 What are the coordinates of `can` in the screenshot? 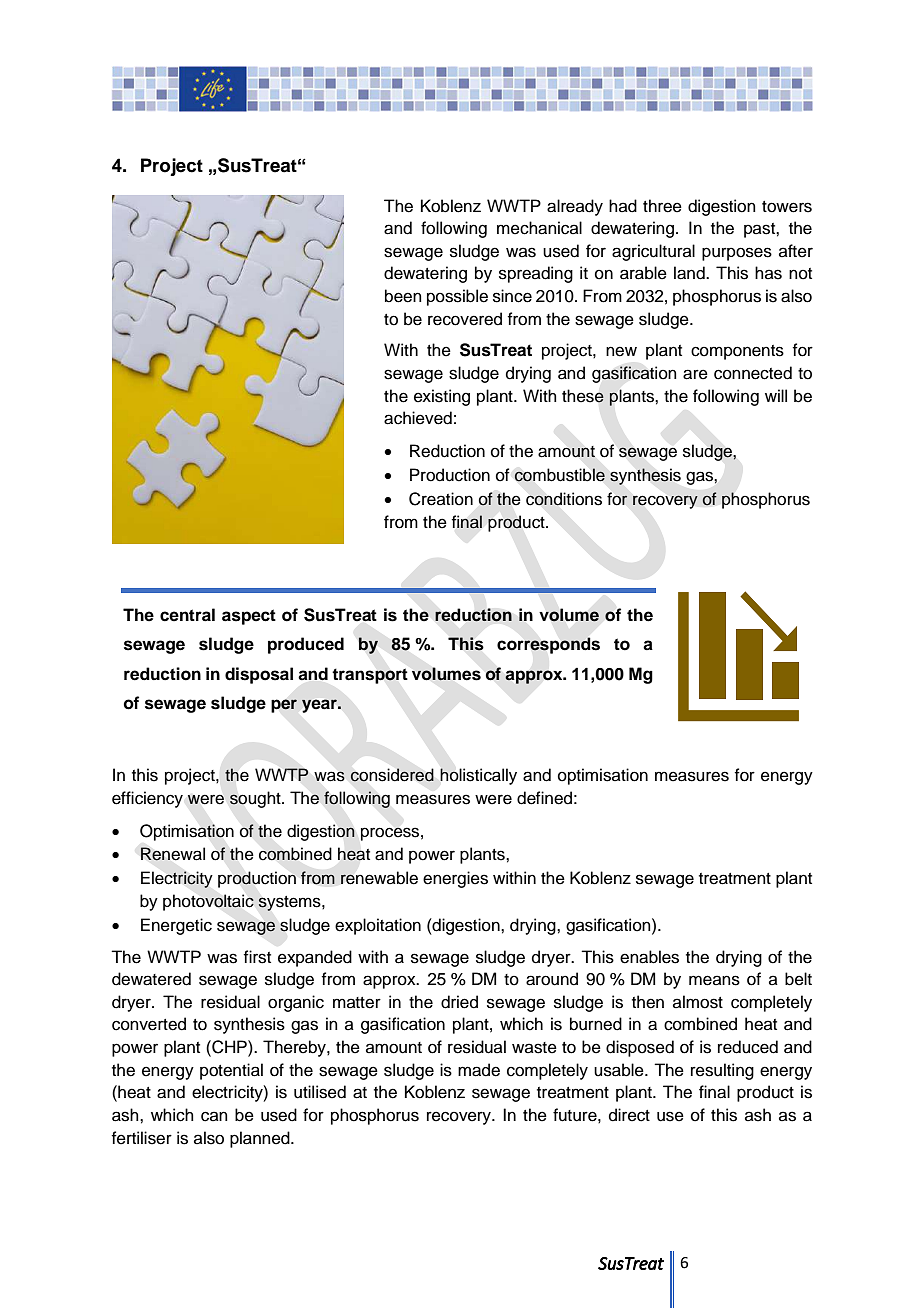 It's located at (214, 1116).
